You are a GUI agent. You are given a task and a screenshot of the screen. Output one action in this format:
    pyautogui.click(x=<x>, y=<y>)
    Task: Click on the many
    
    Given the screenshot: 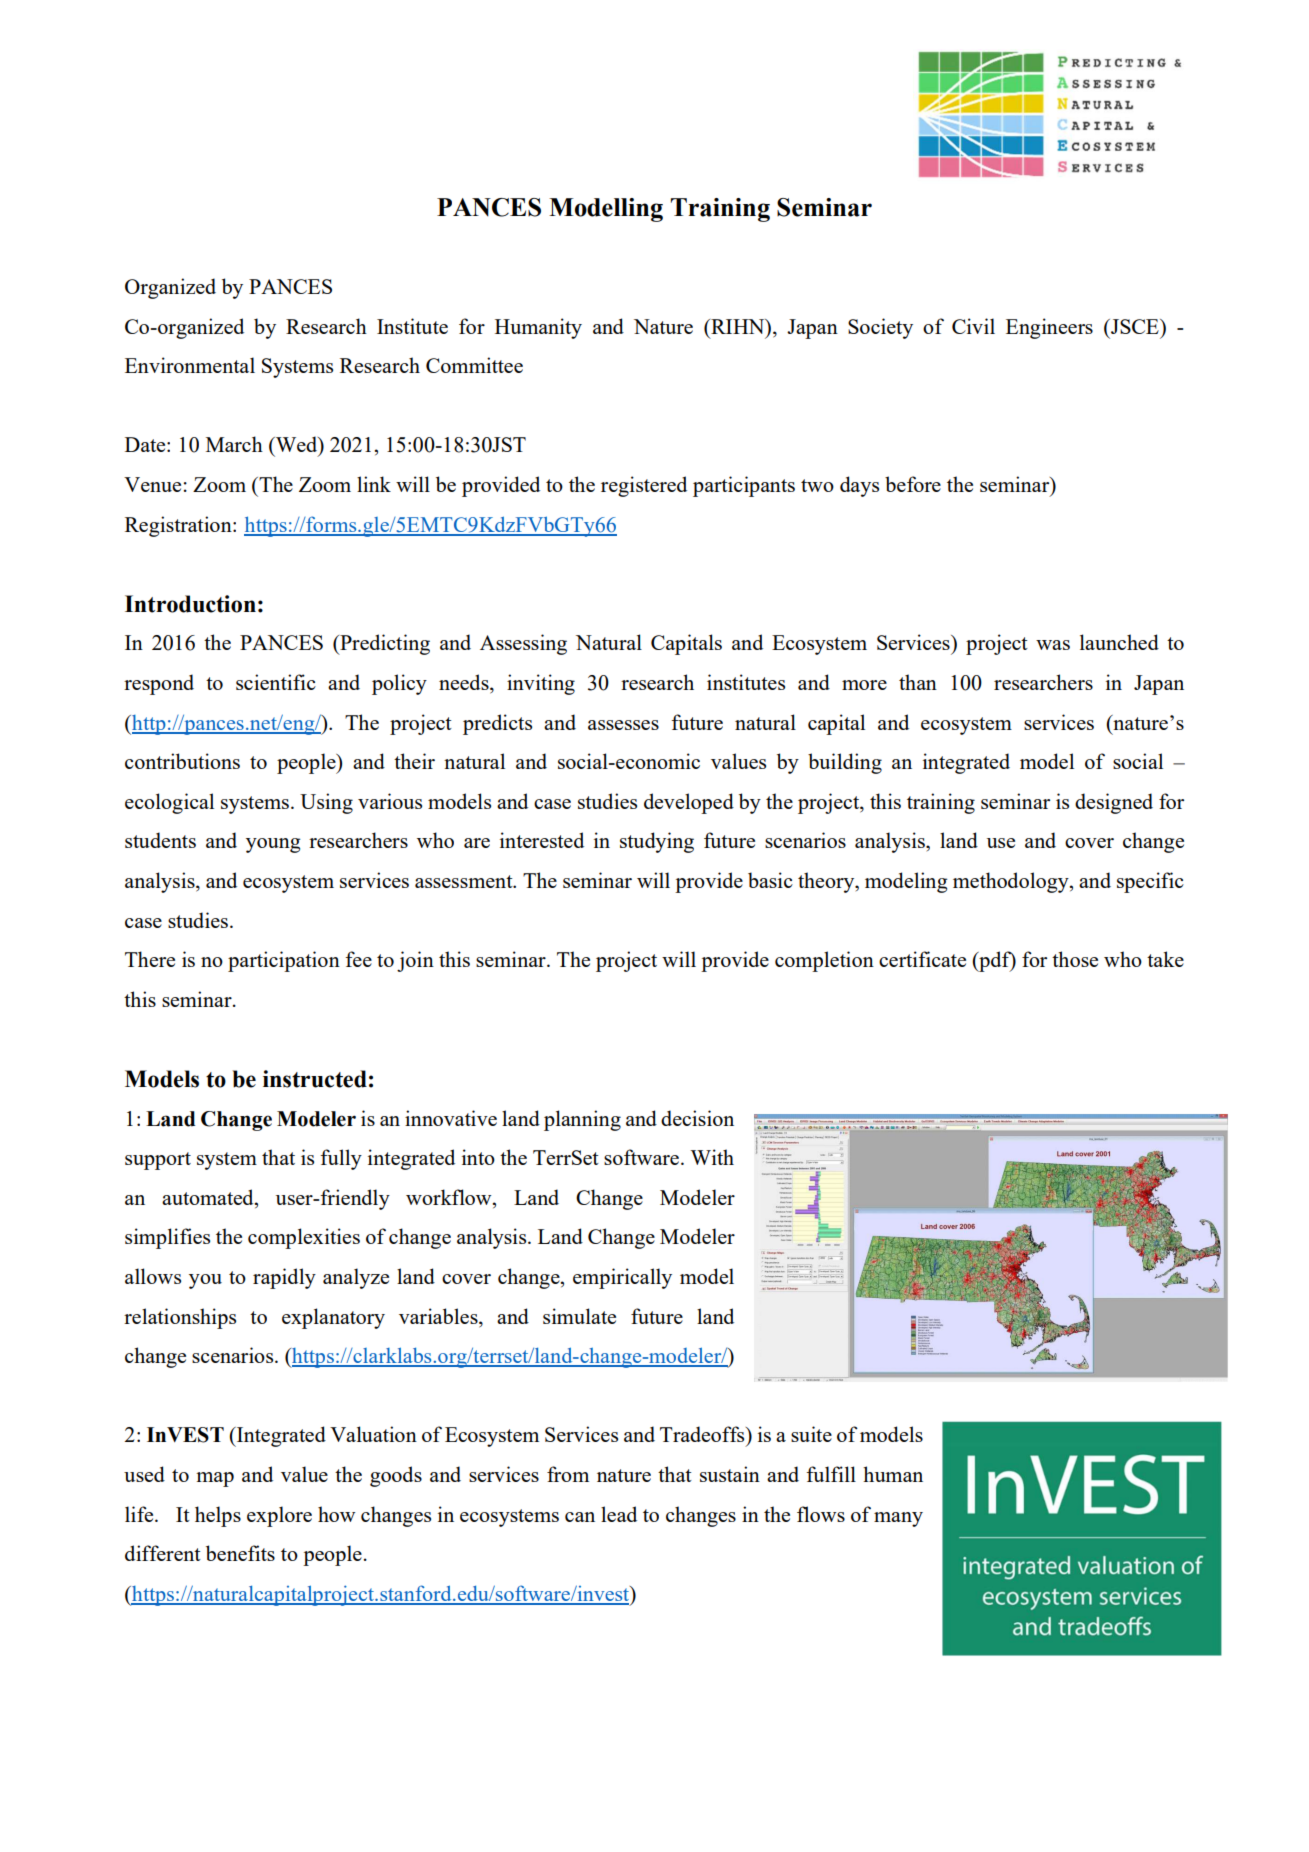 What is the action you would take?
    pyautogui.click(x=898, y=1519)
